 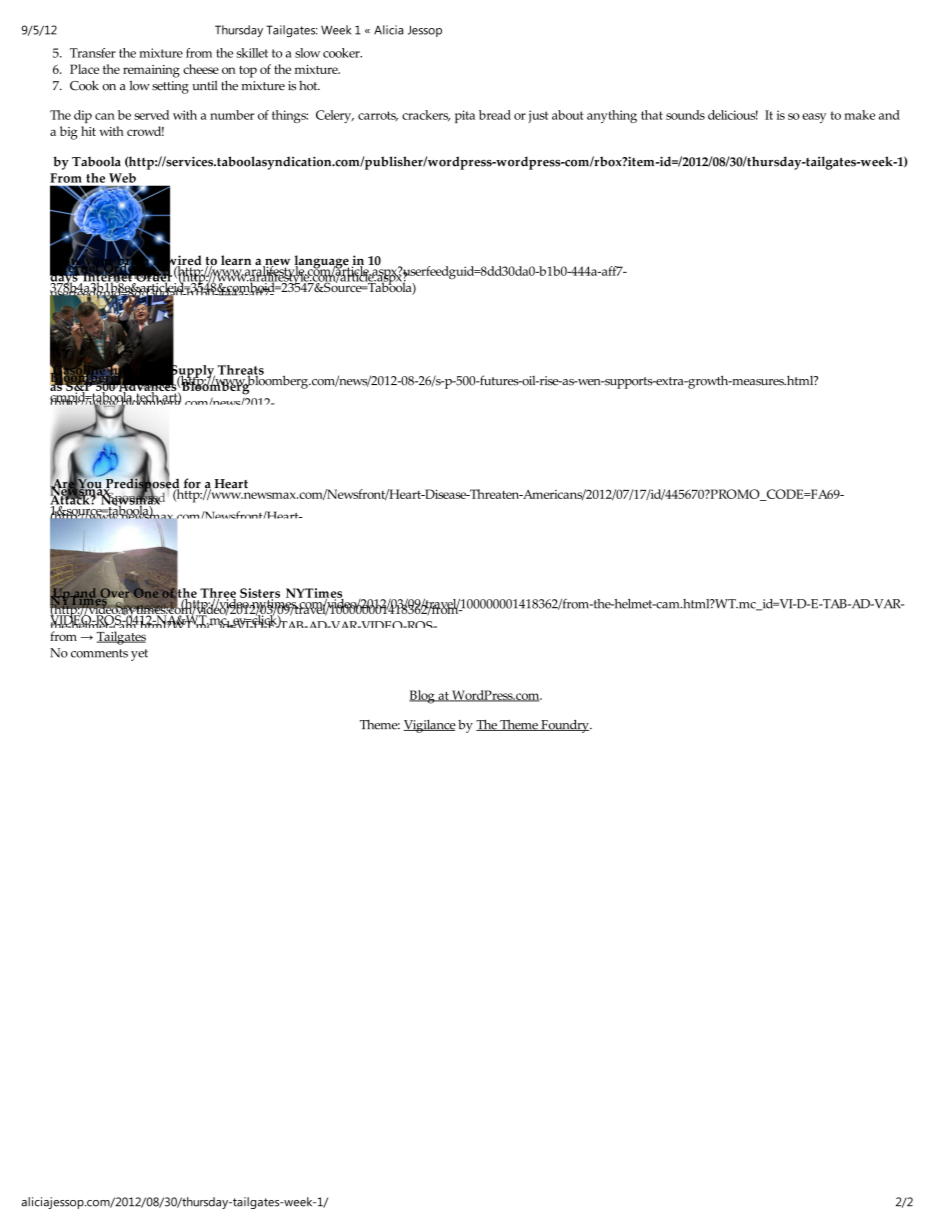 What do you see at coordinates (565, 726) in the document?
I see `Foundry` at bounding box center [565, 726].
